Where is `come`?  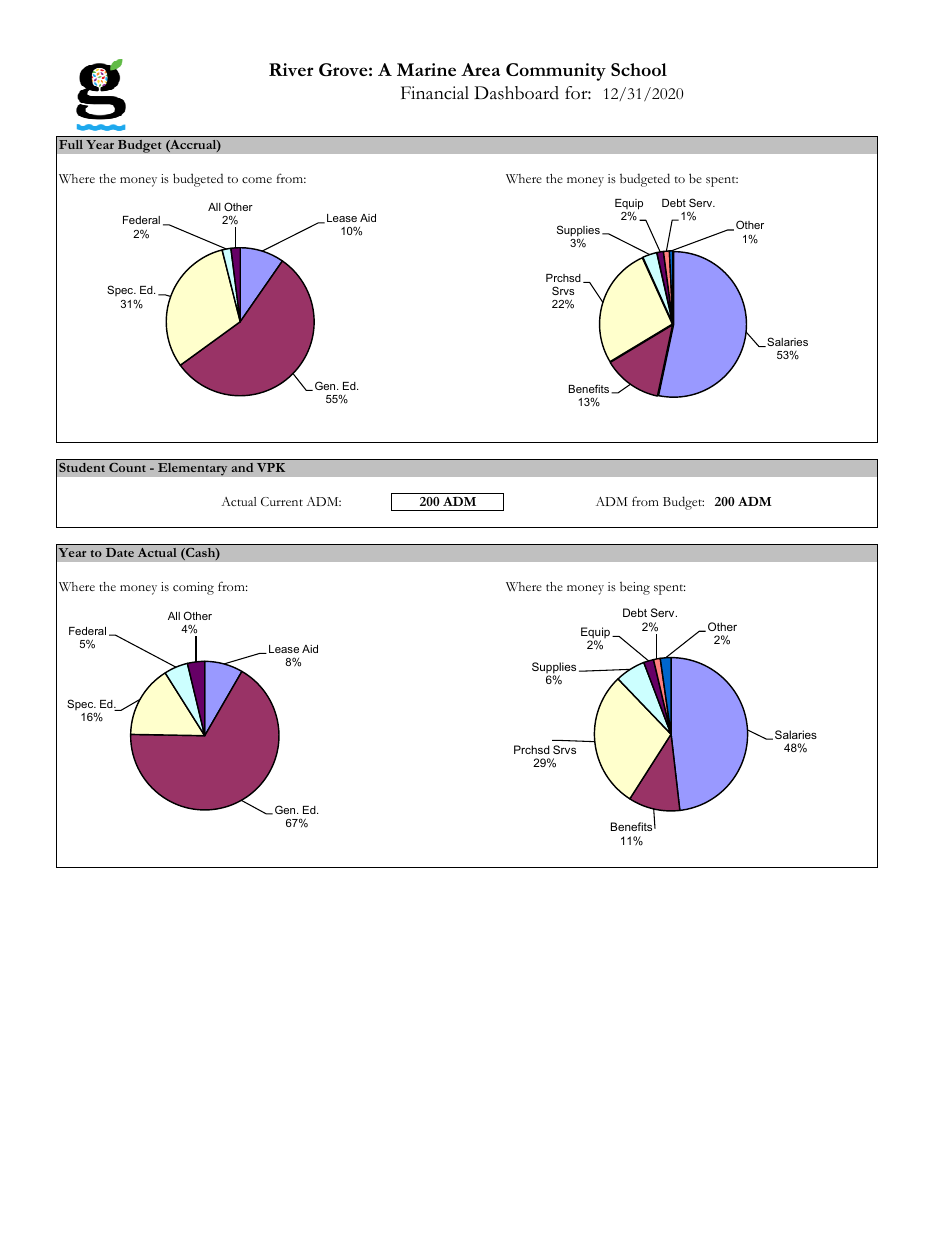
come is located at coordinates (257, 180).
